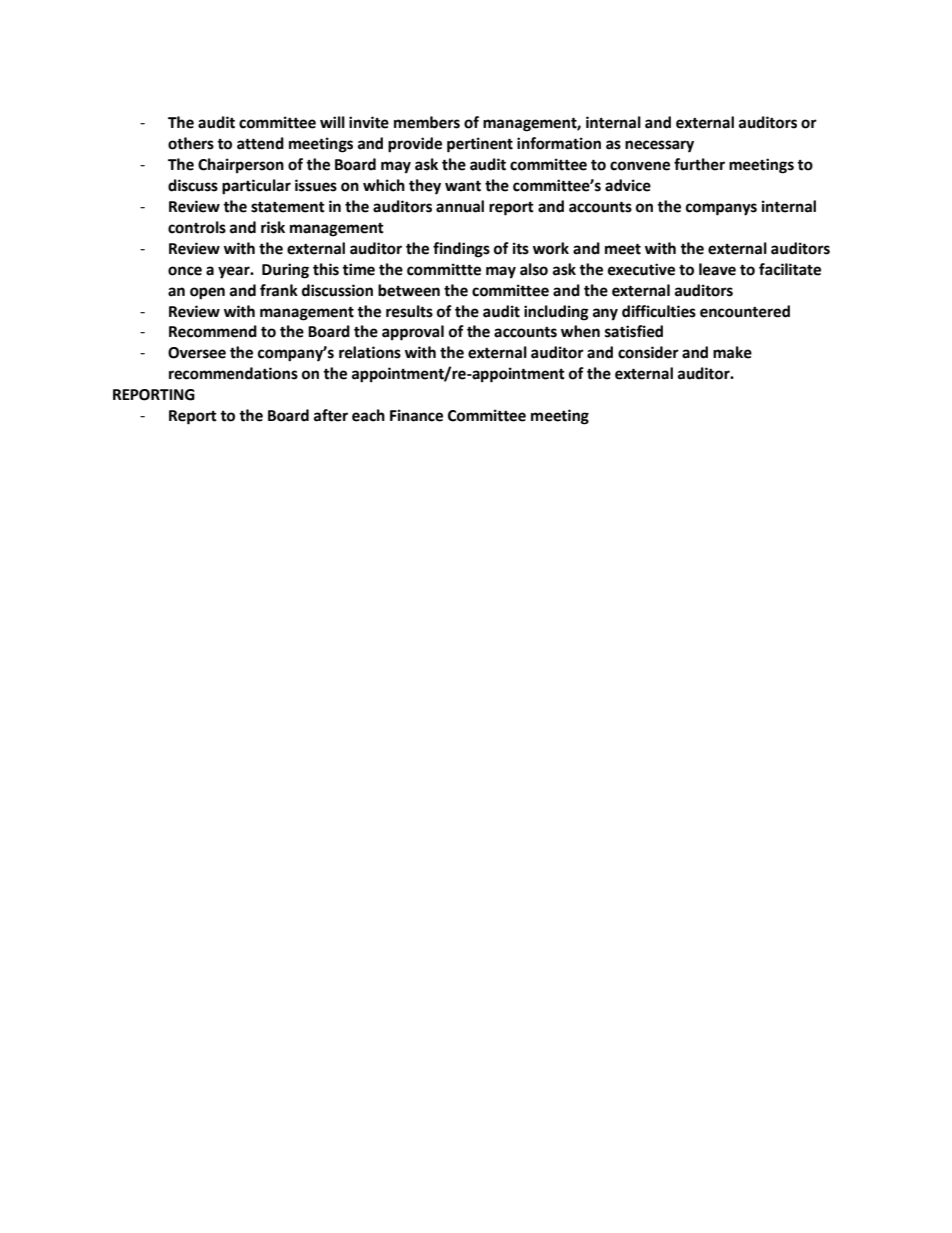 The height and width of the document is (1233, 952). I want to click on necessary, so click(659, 146).
